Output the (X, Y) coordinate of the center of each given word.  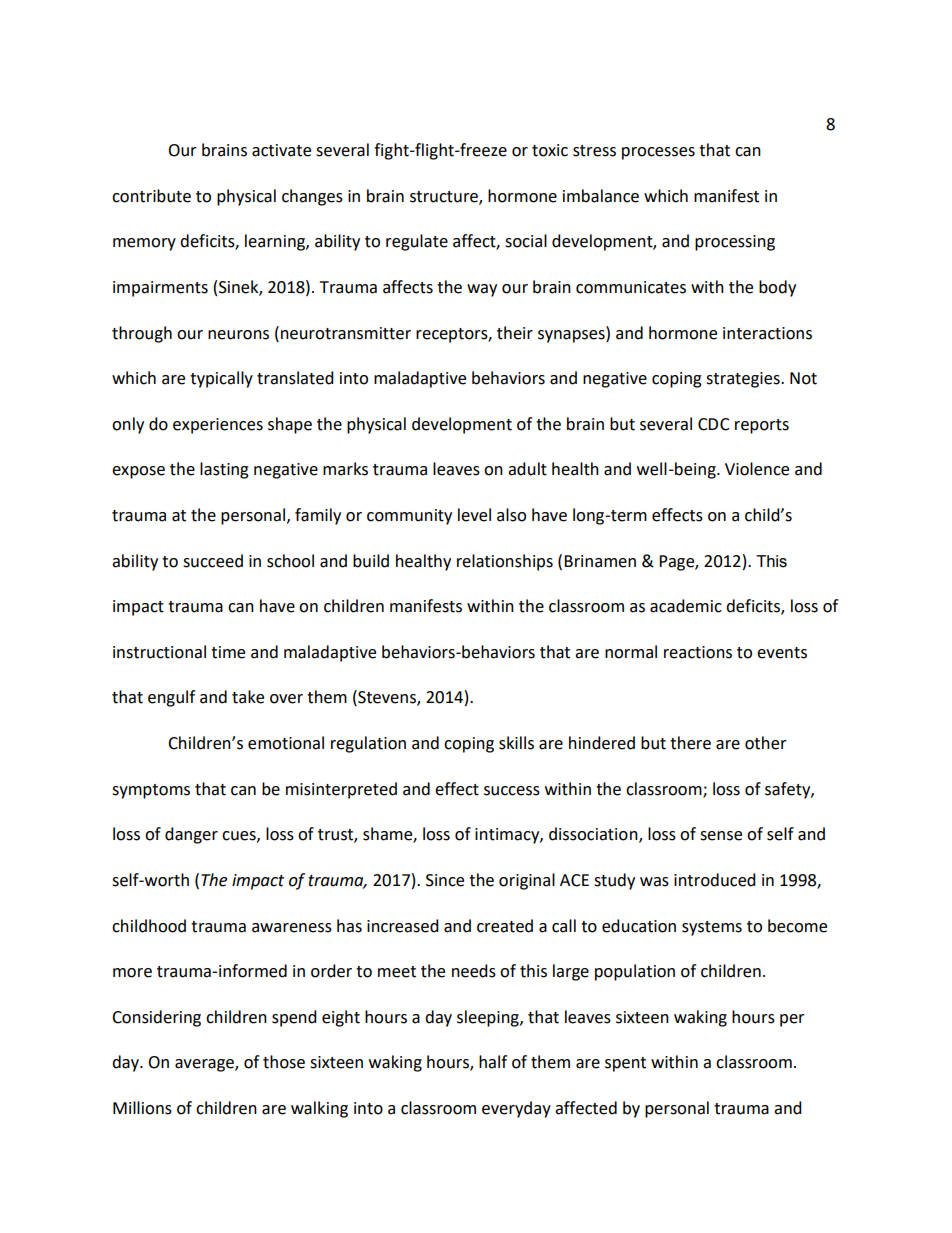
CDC (714, 424)
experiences (218, 426)
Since (445, 880)
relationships (505, 562)
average (205, 1065)
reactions (698, 652)
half (493, 1062)
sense (721, 836)
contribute (151, 196)
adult (527, 469)
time (228, 652)
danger (191, 835)
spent (625, 1064)
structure (445, 197)
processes (658, 153)
